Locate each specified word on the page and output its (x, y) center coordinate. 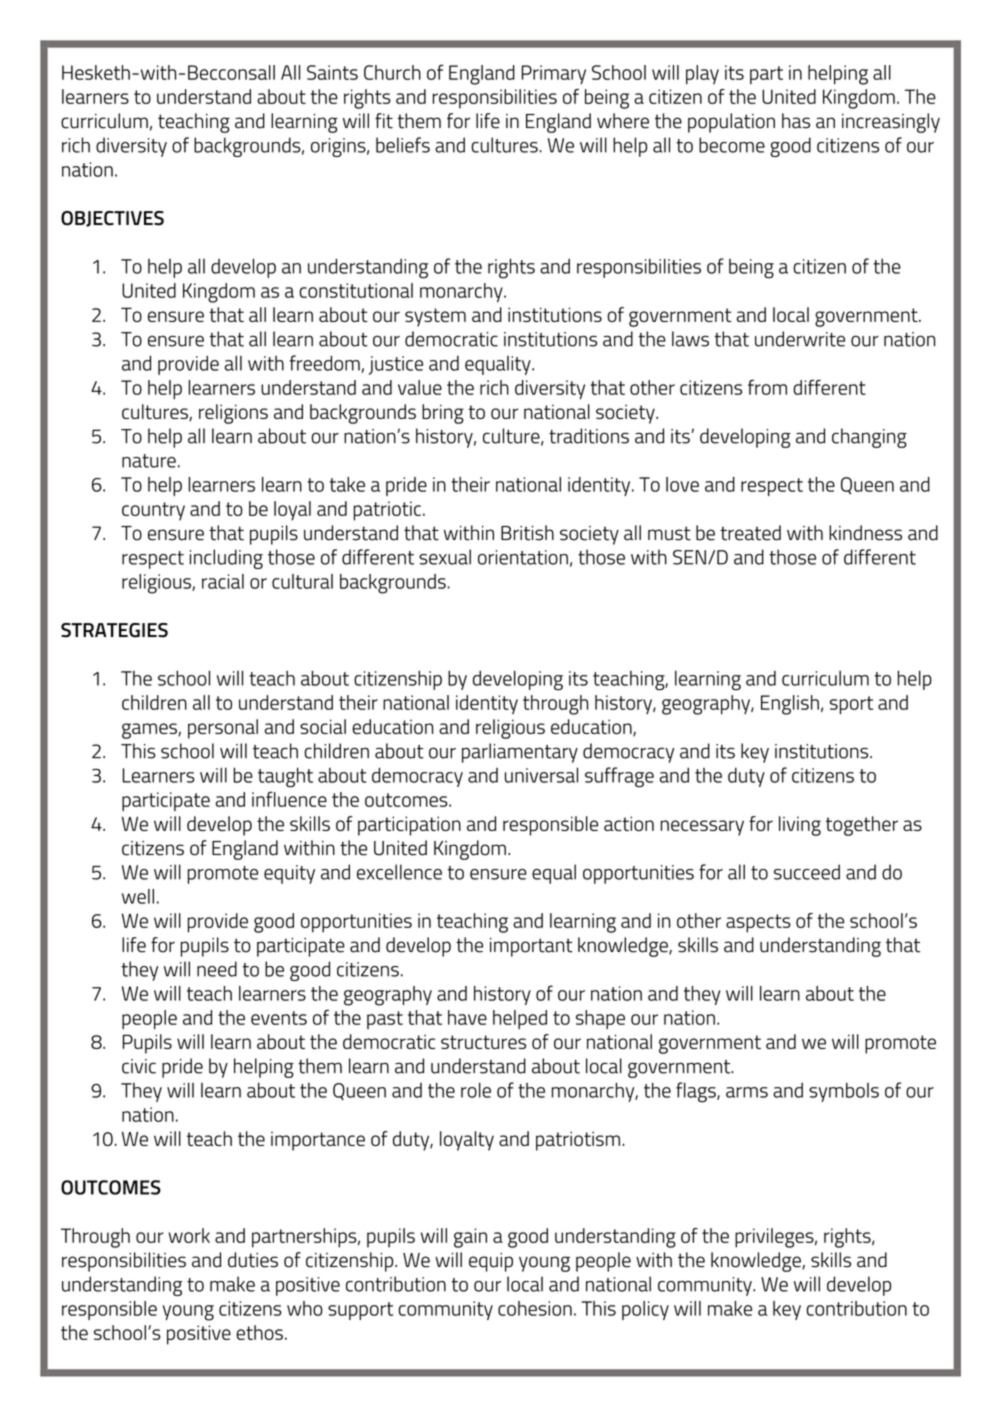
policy (645, 1310)
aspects (758, 923)
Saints (332, 72)
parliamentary (520, 753)
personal (223, 729)
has (796, 121)
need (217, 969)
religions (233, 414)
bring (443, 414)
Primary (554, 74)
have (467, 1017)
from (767, 387)
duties (253, 1260)
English (790, 705)
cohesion (535, 1308)
